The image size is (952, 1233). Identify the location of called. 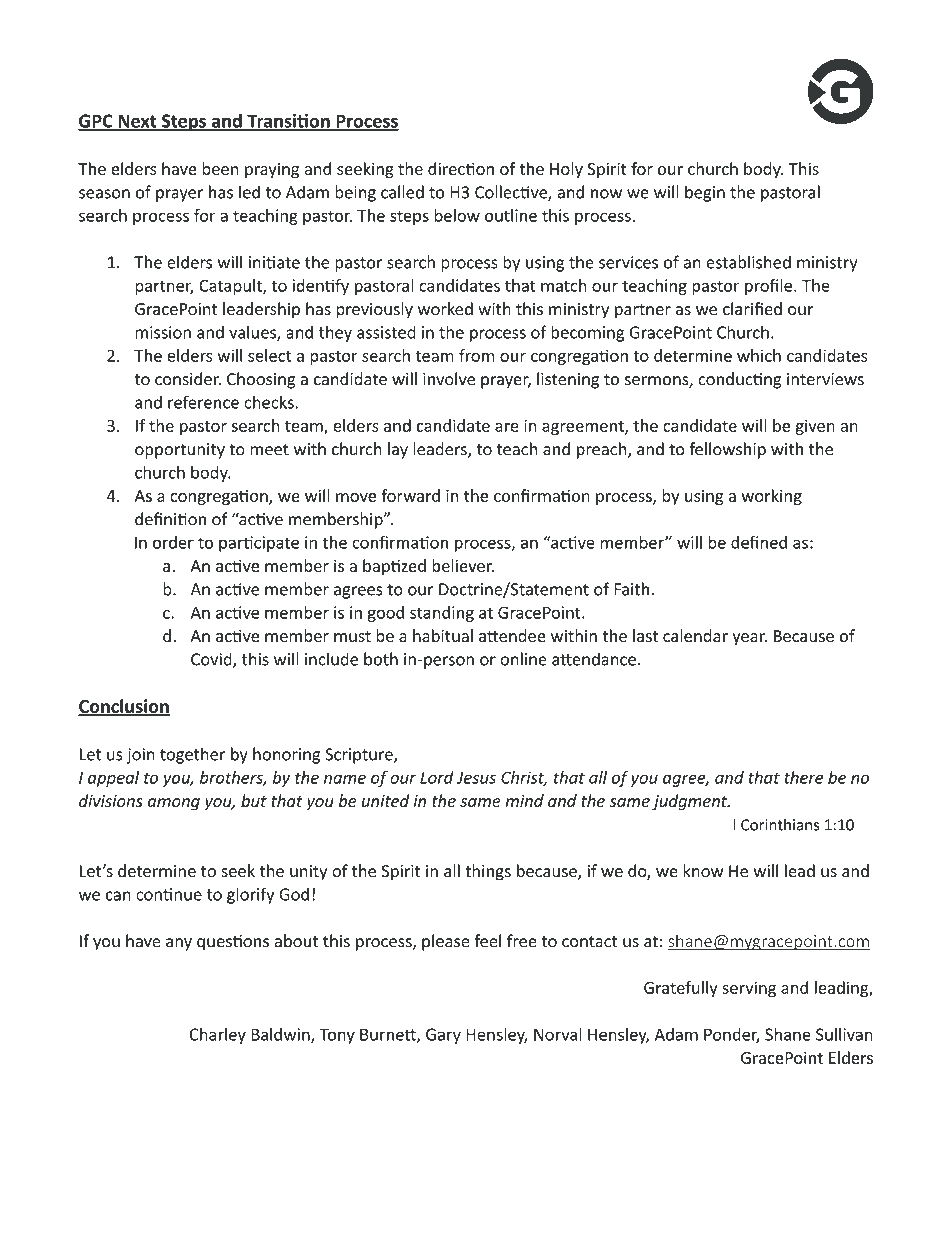
(402, 192).
